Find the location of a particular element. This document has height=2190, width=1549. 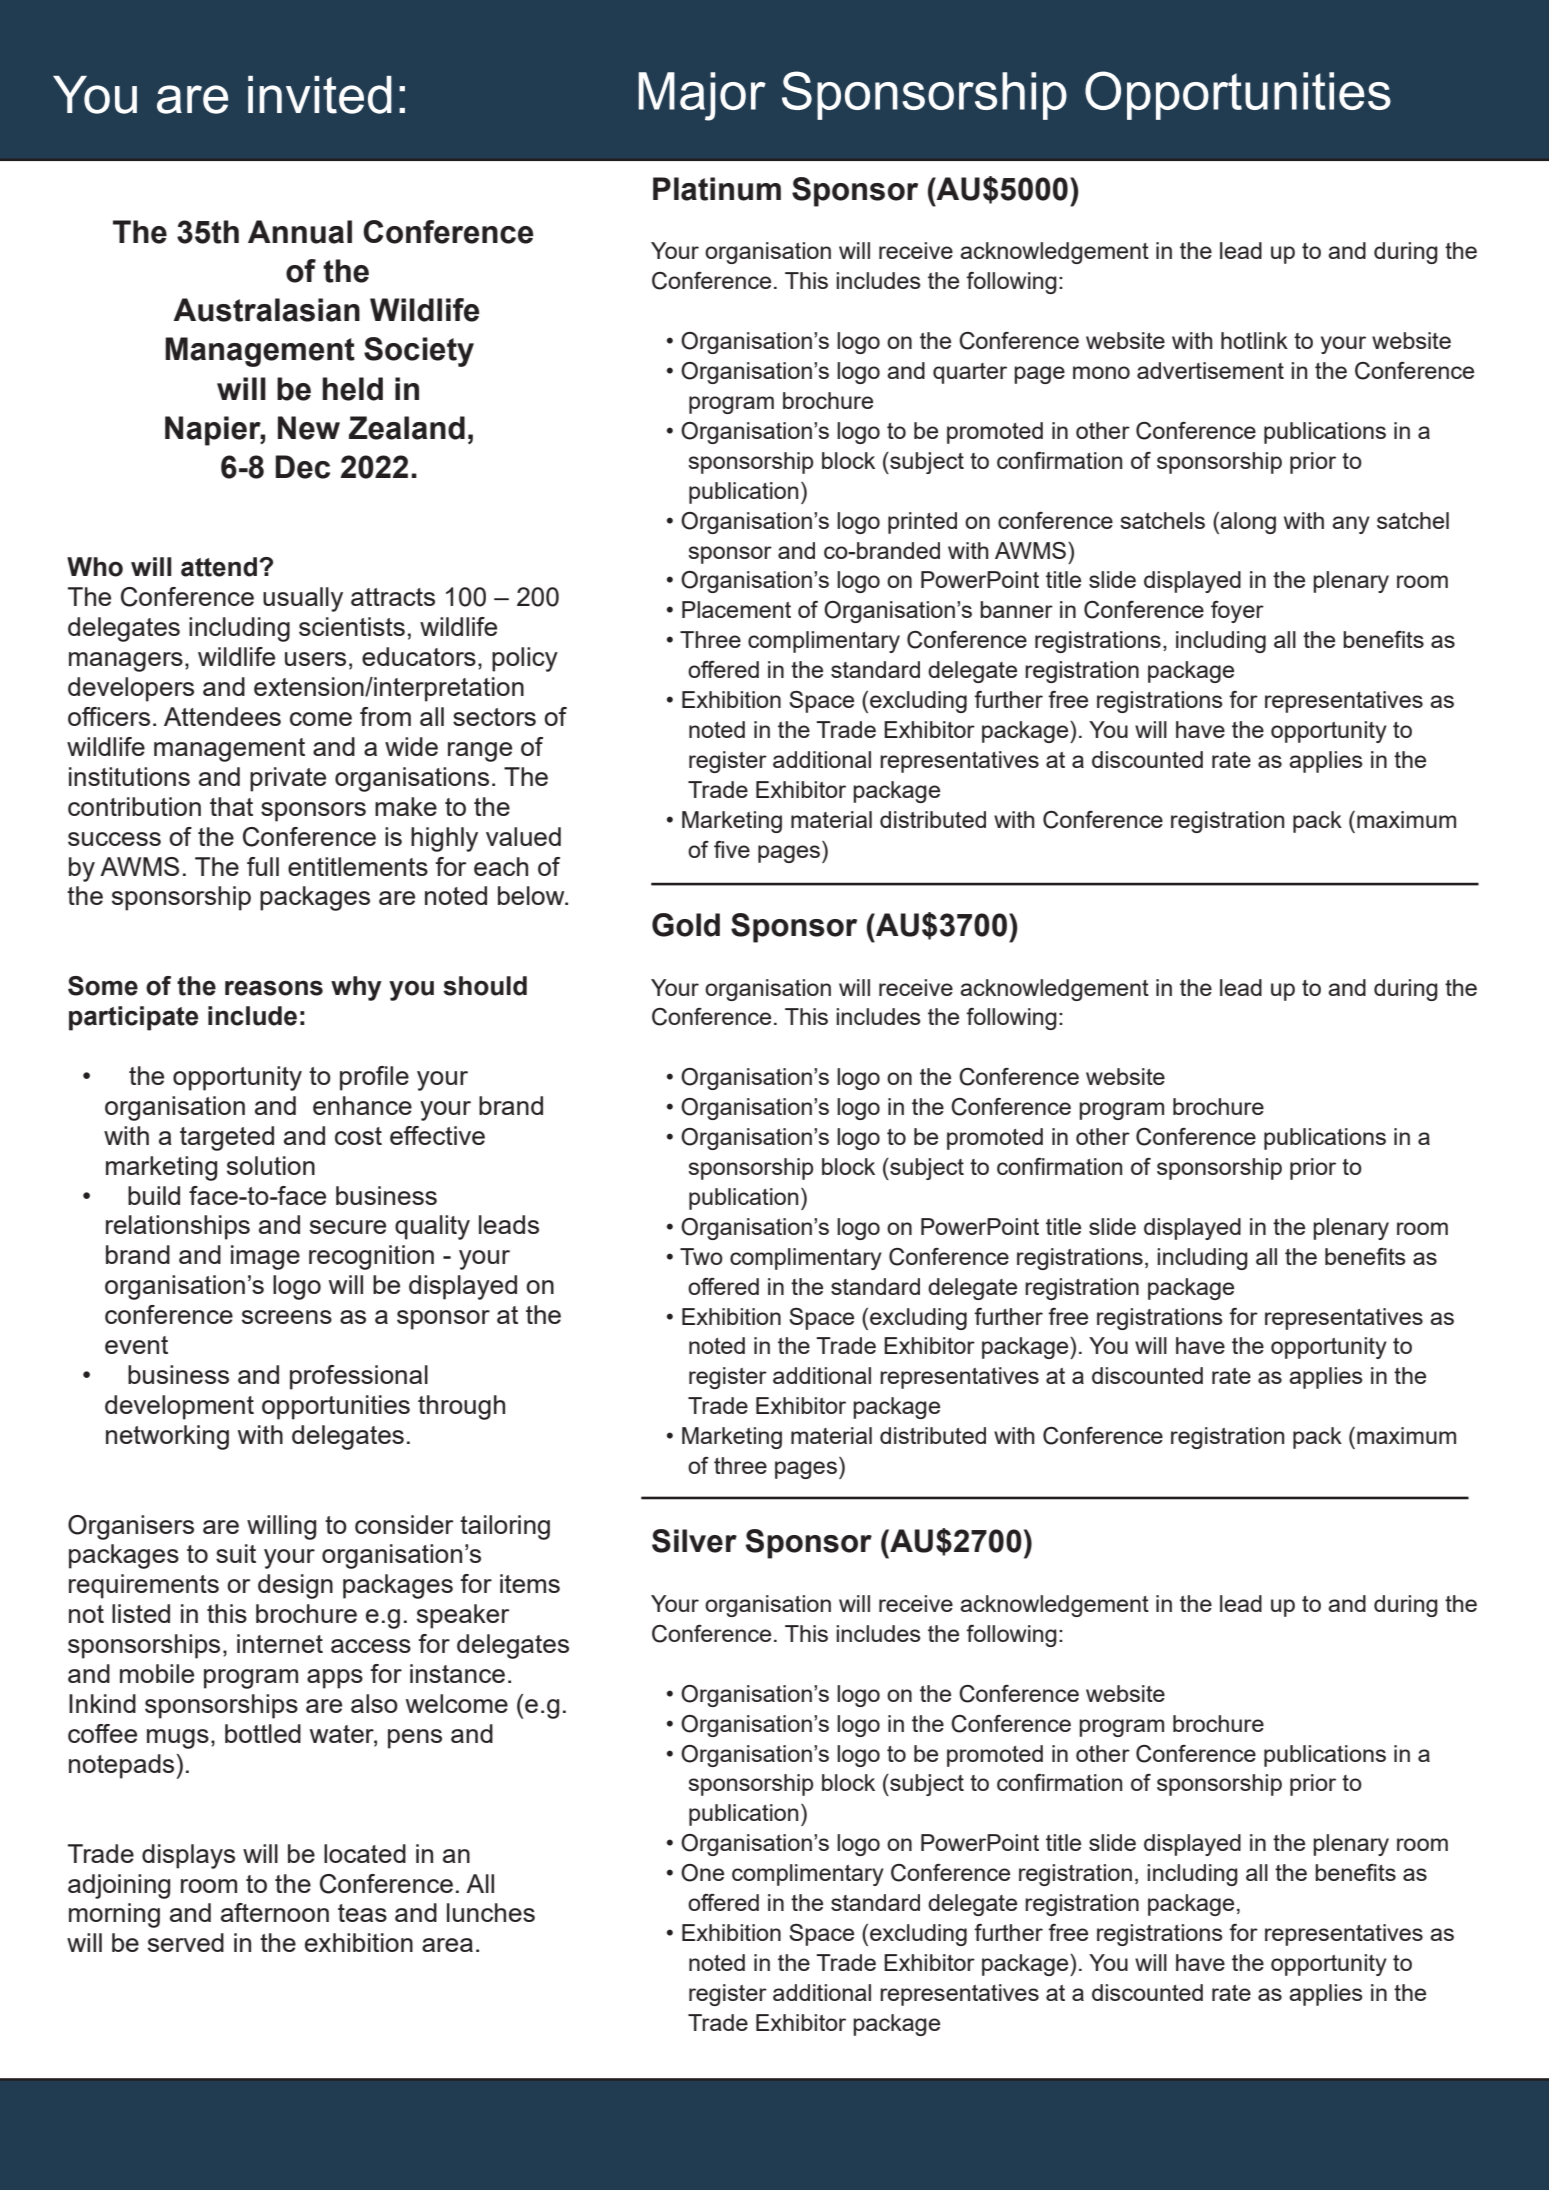

networking is located at coordinates (167, 1437).
